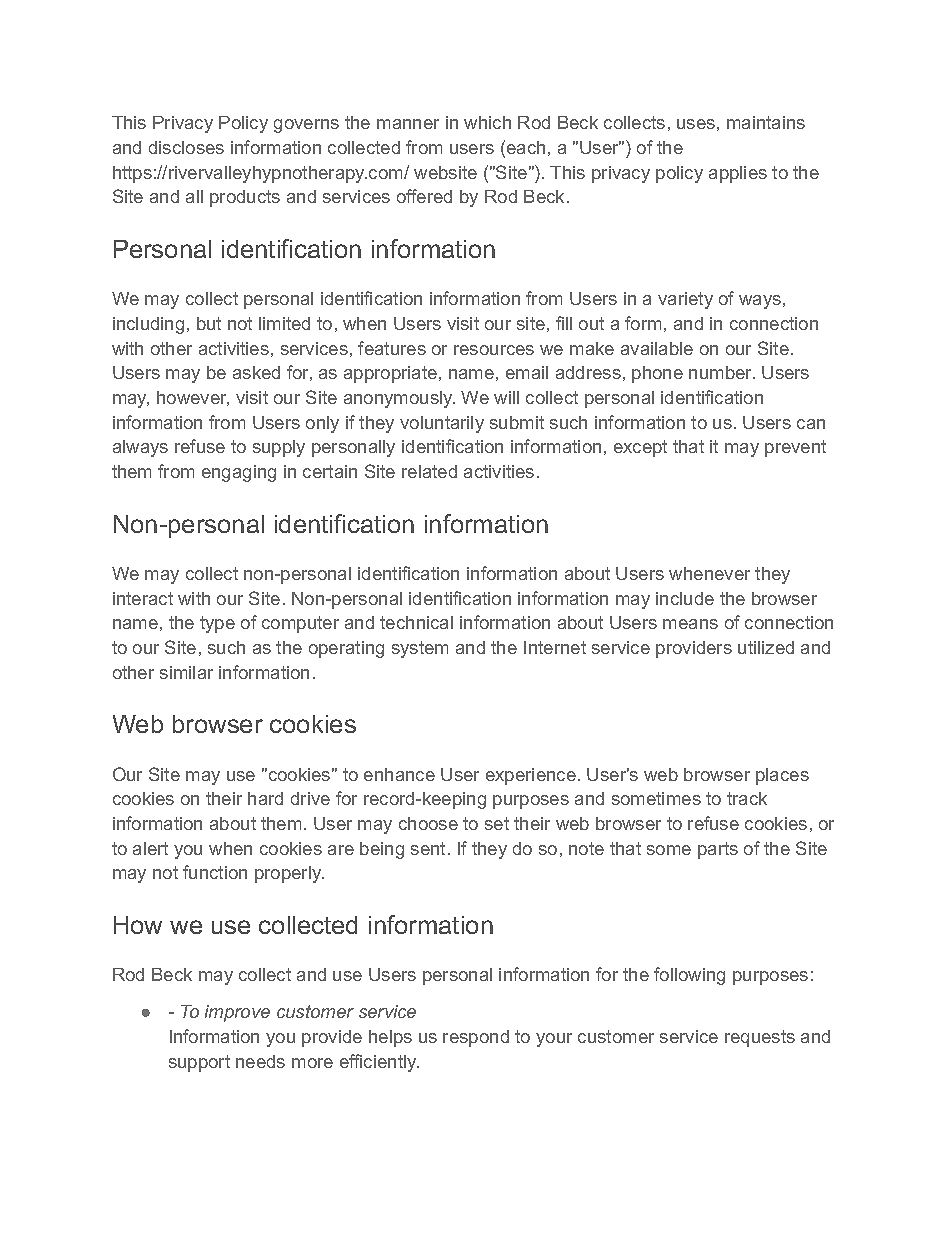 Image resolution: width=952 pixels, height=1233 pixels. I want to click on technical, so click(416, 622).
